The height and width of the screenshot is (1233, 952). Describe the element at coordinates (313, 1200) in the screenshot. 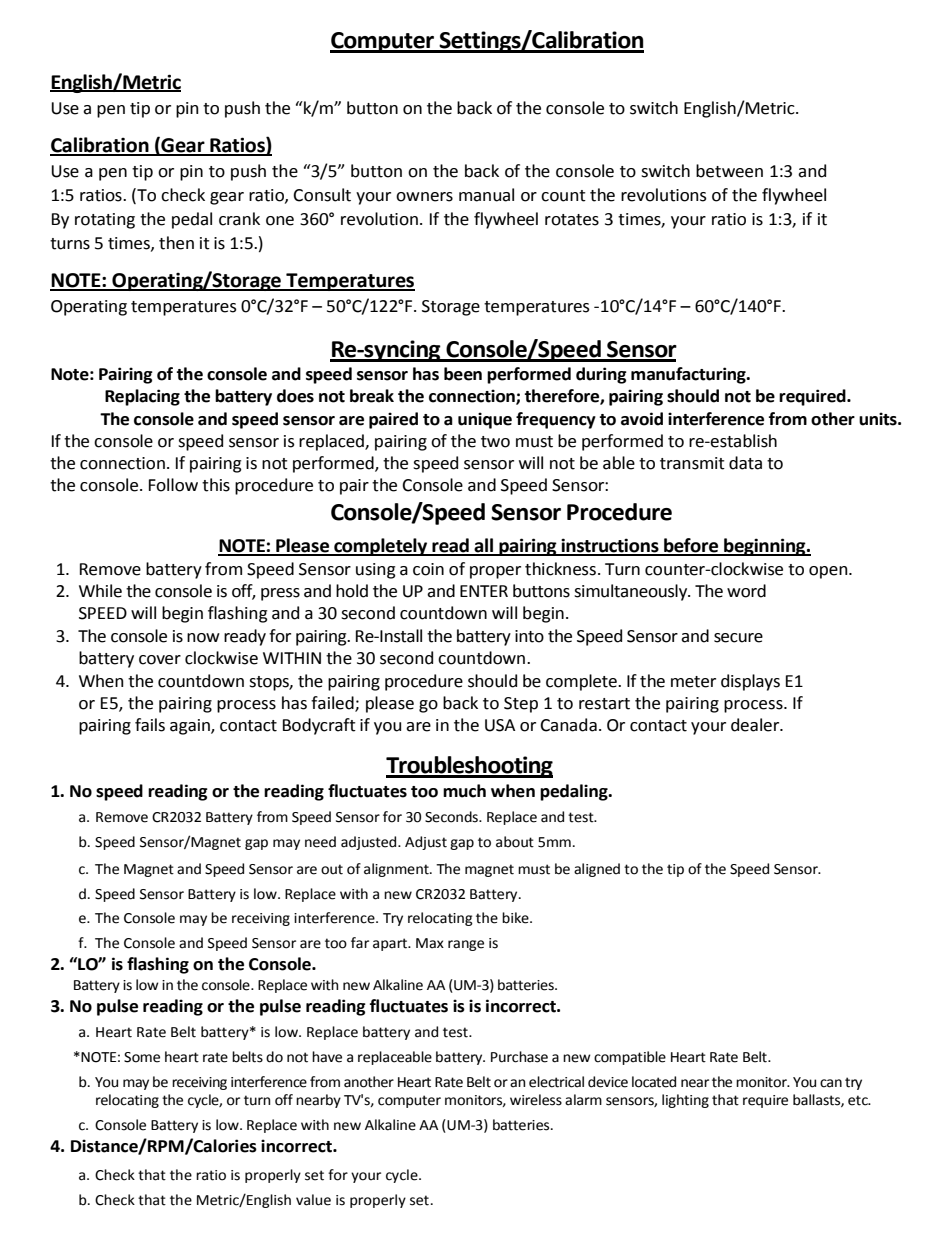

I see `value` at that location.
